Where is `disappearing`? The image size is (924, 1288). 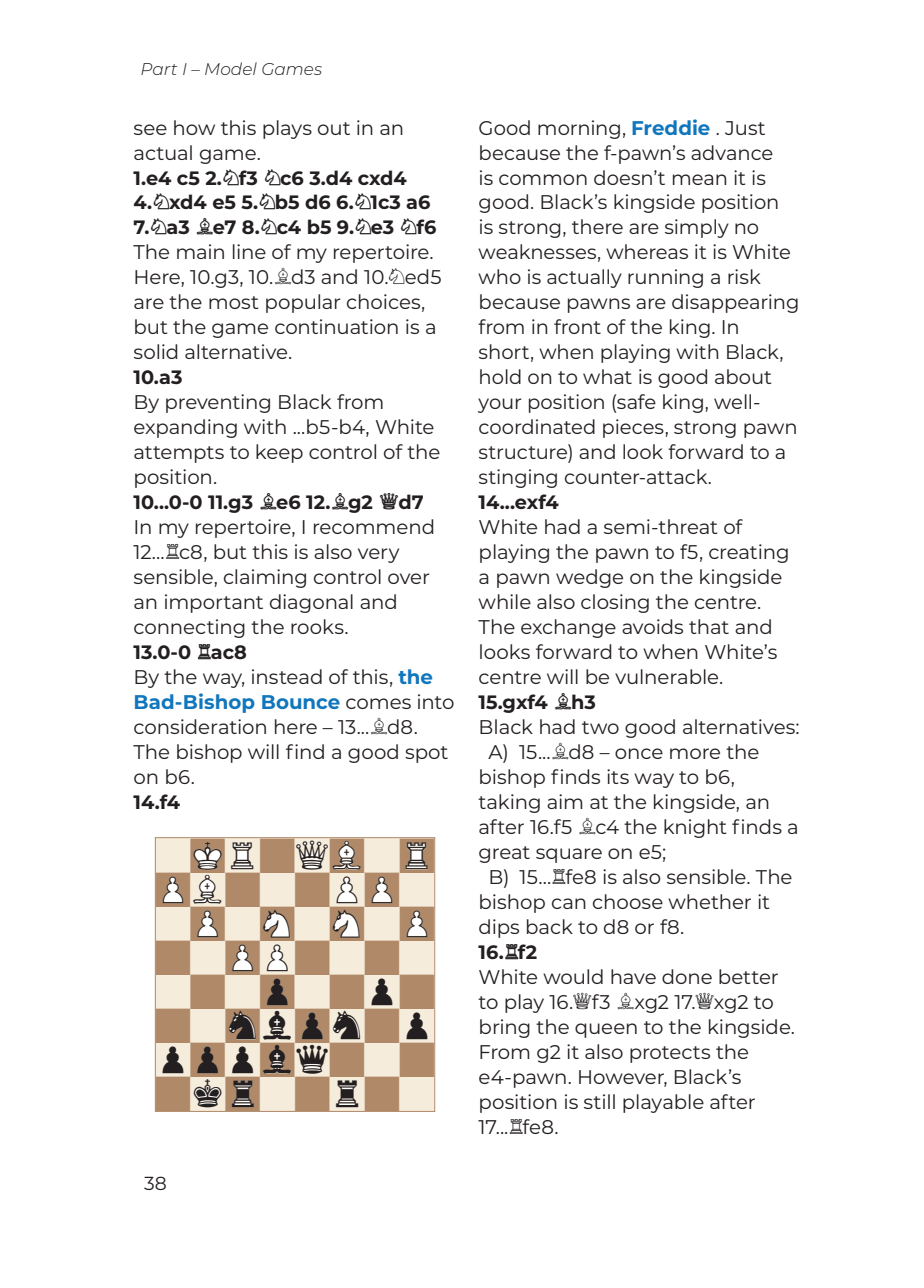 disappearing is located at coordinates (735, 303).
